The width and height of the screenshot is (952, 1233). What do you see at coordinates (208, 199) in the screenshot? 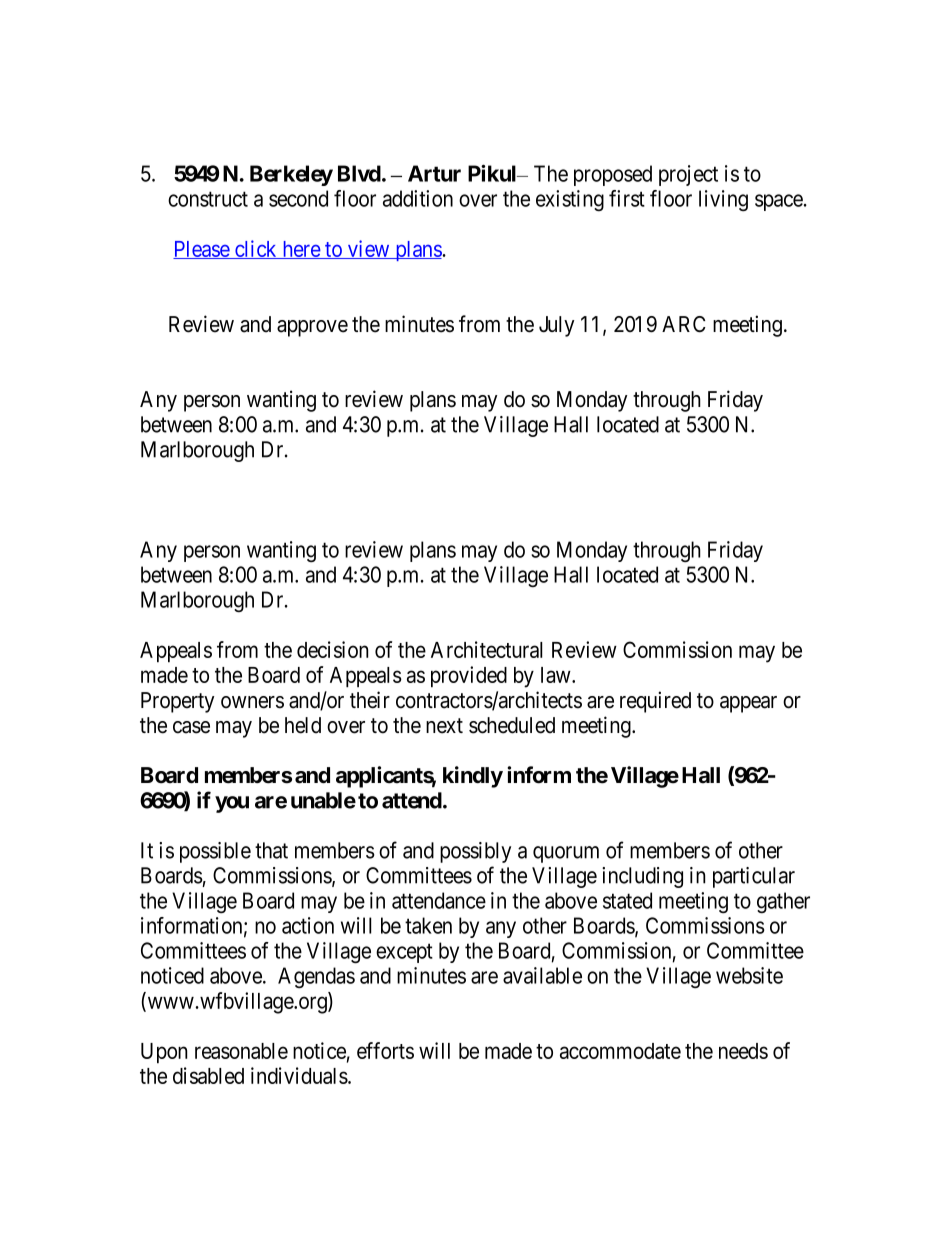
I see `construct` at bounding box center [208, 199].
